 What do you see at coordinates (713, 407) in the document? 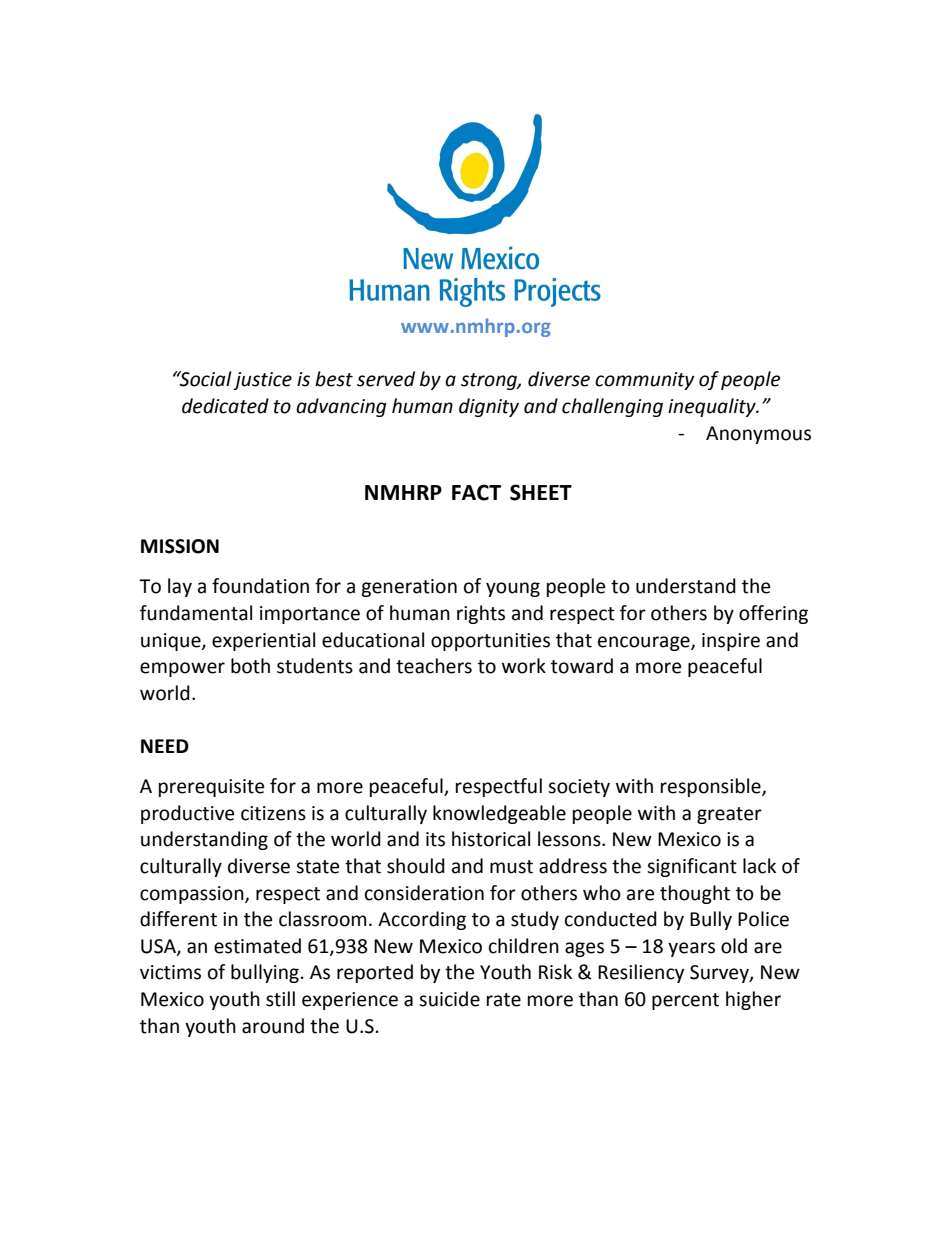
I see `inequality` at bounding box center [713, 407].
